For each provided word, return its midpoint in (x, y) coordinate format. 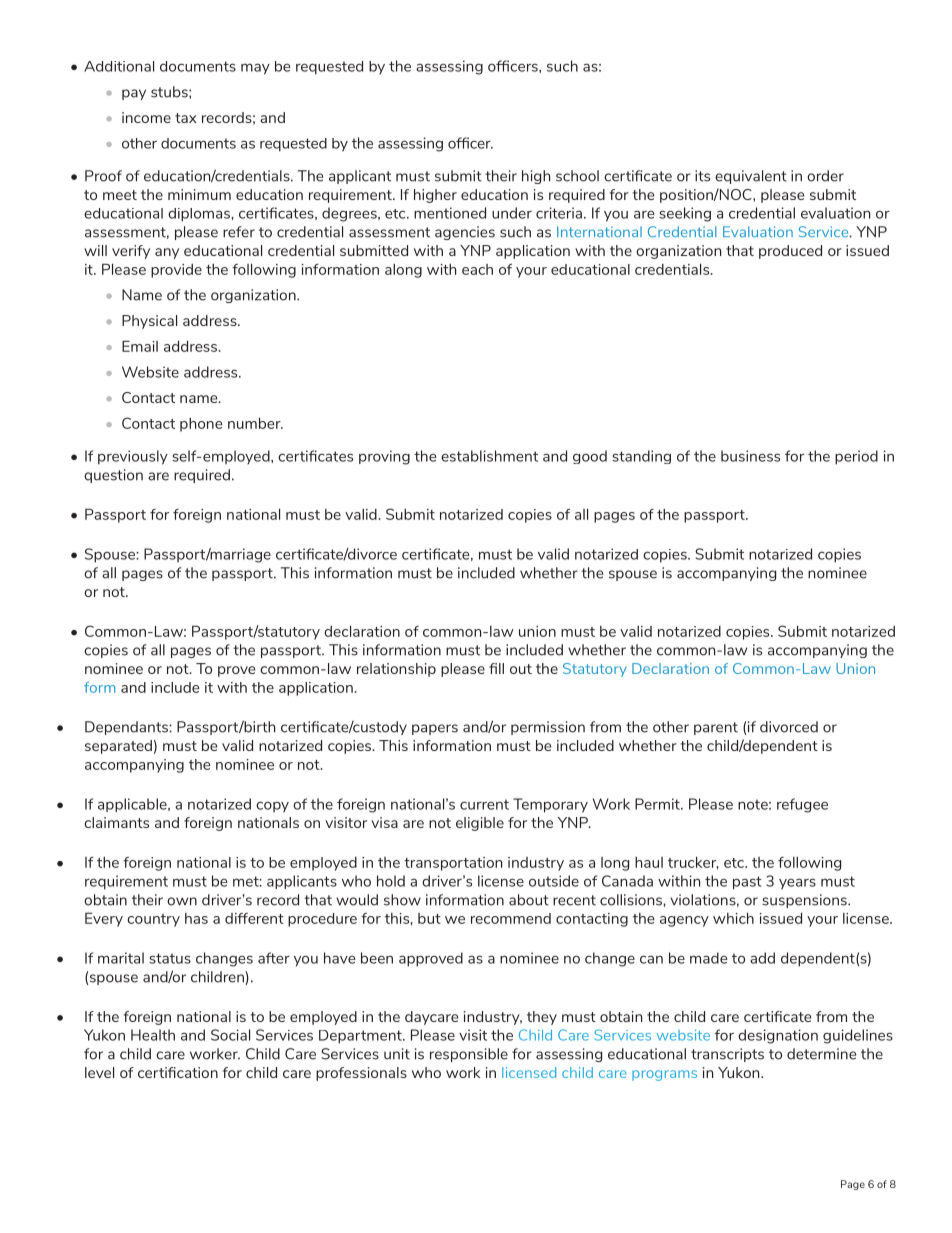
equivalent (751, 177)
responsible (469, 1055)
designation (778, 1036)
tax (186, 118)
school (577, 176)
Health (153, 1035)
